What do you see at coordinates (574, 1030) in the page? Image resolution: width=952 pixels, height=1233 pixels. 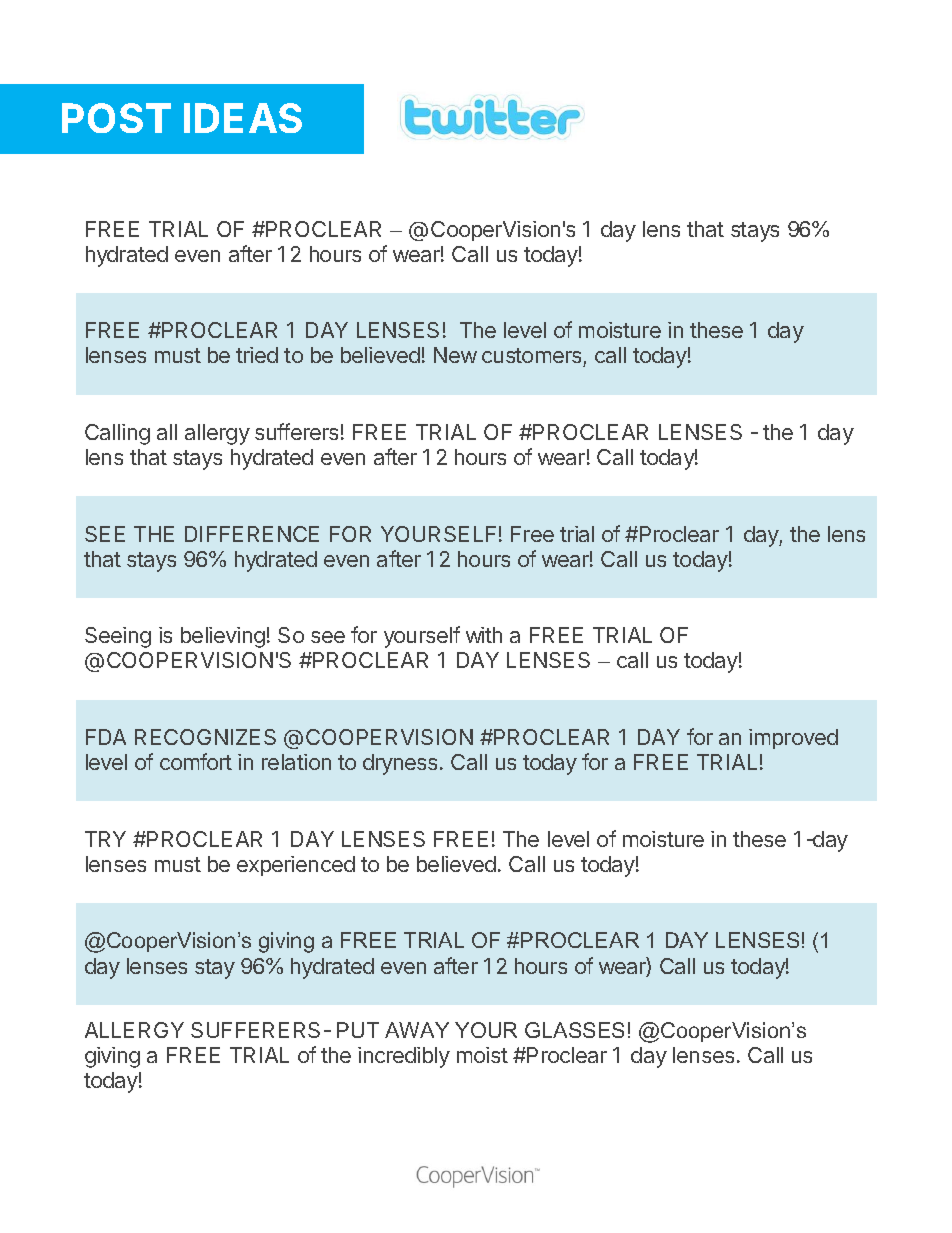 I see `GLASSES` at bounding box center [574, 1030].
